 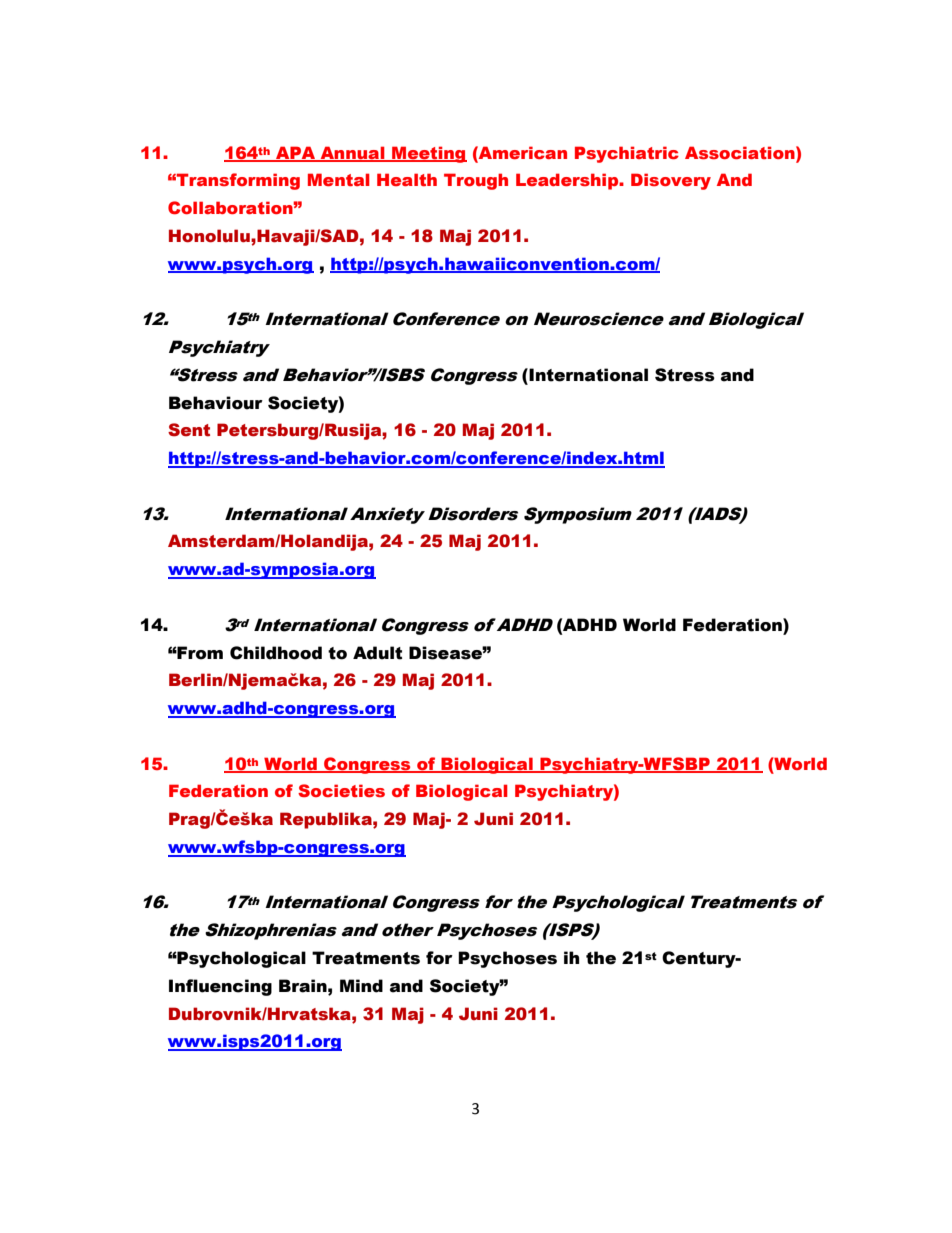 I want to click on Sent, so click(x=189, y=430).
